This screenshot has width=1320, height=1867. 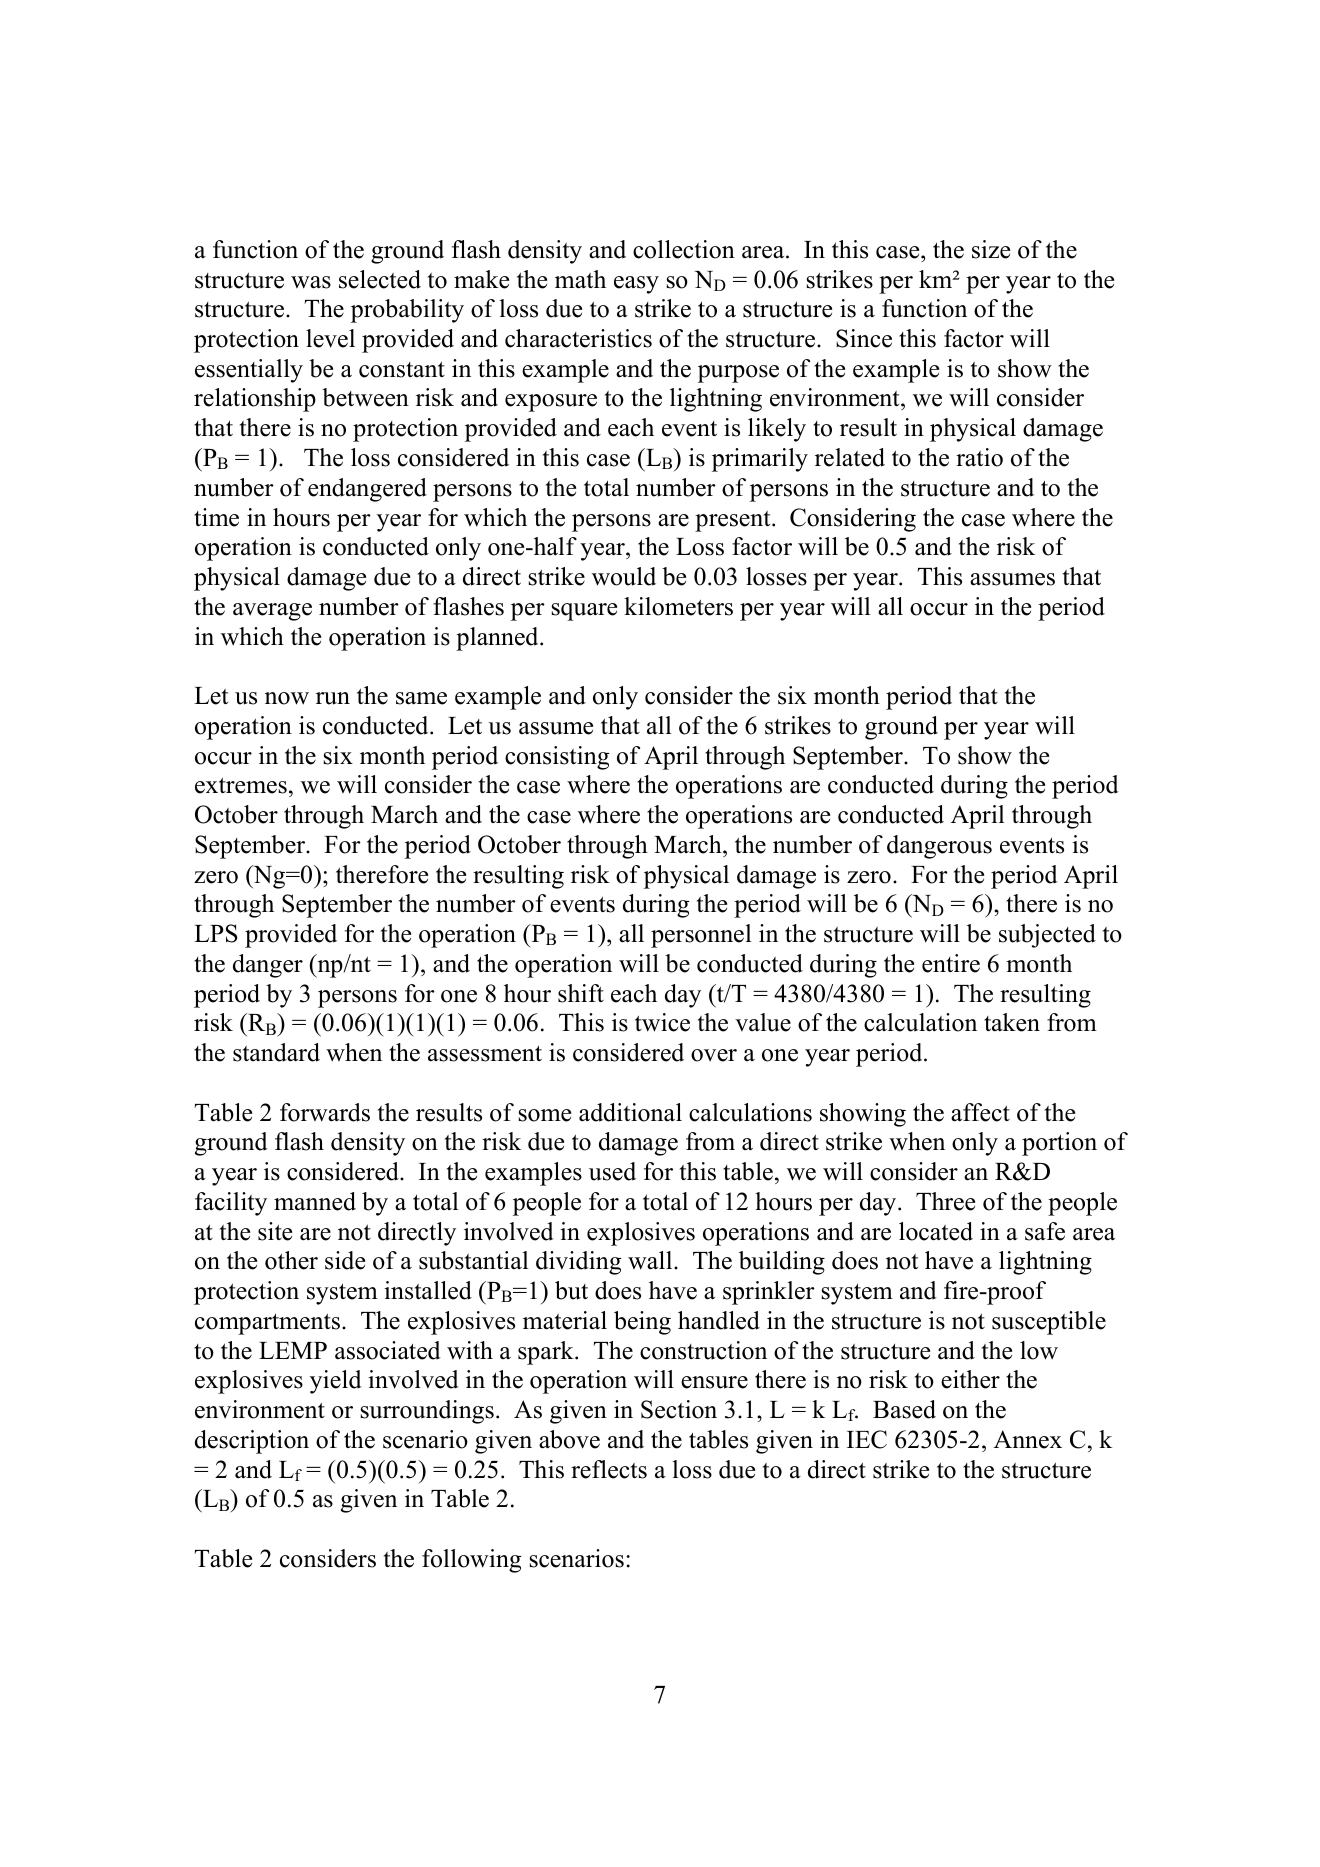 I want to click on subjected, so click(x=1047, y=936).
